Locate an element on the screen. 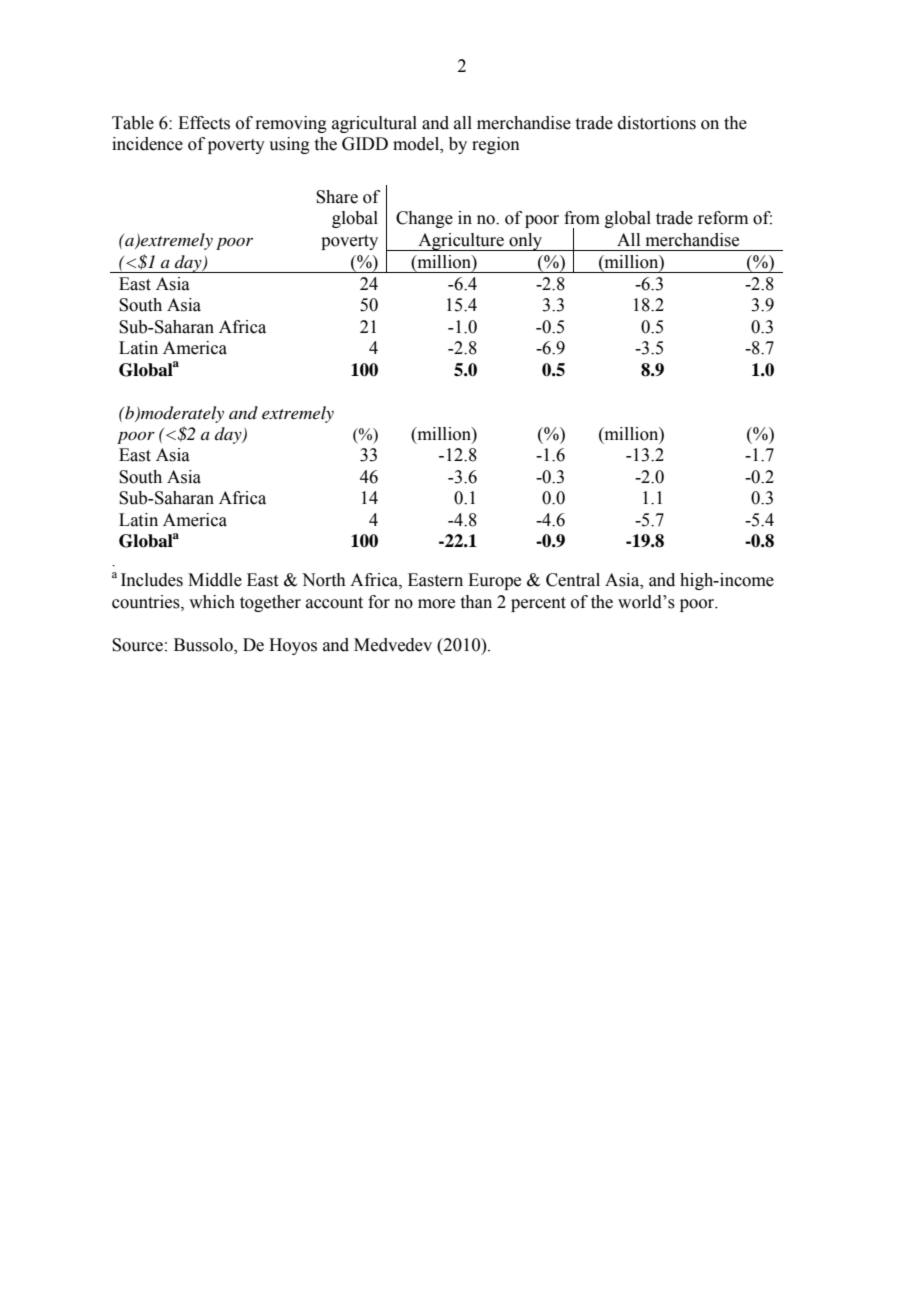 Image resolution: width=924 pixels, height=1308 pixels. agricultural is located at coordinates (374, 124).
